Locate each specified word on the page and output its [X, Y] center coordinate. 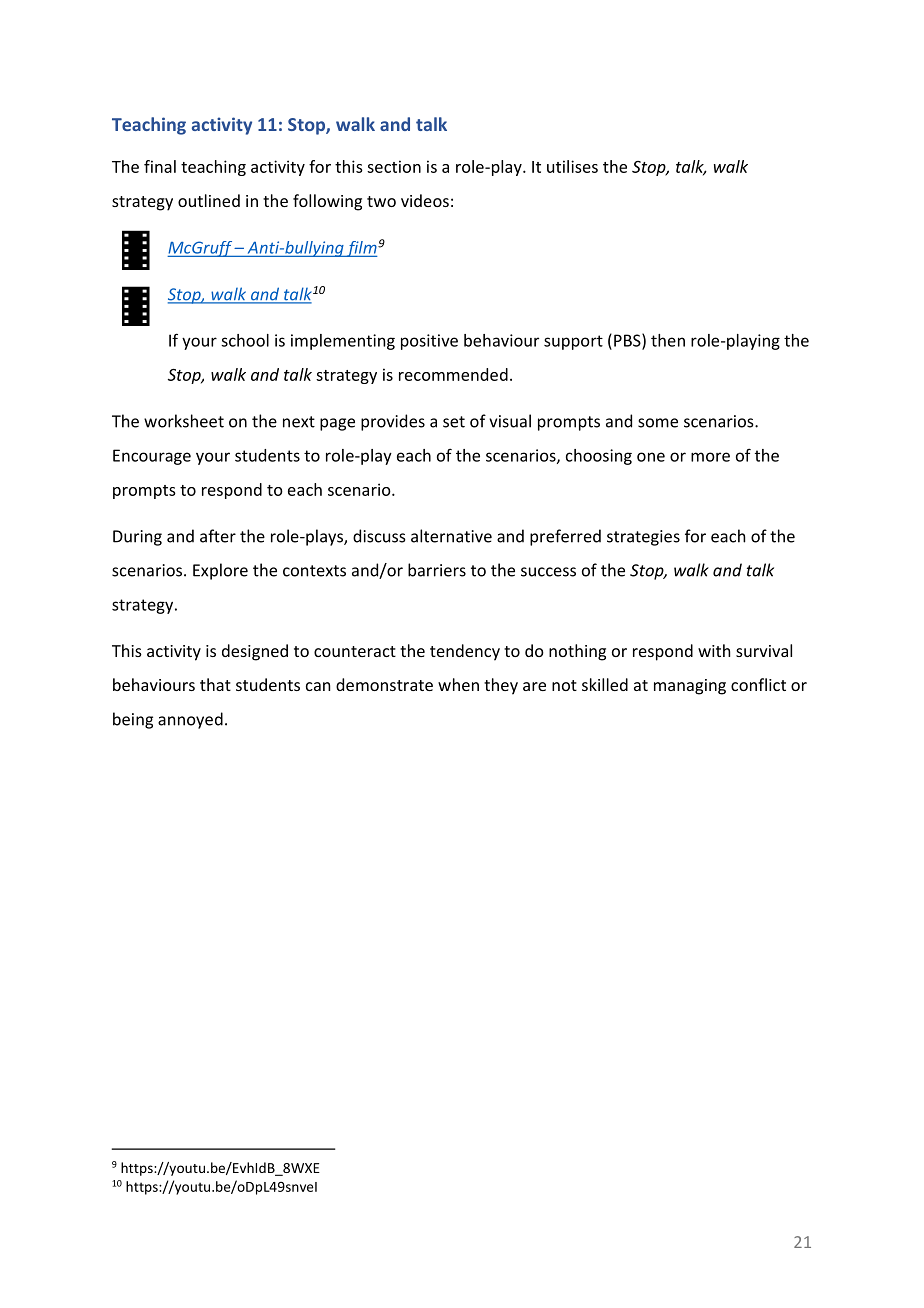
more [710, 457]
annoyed [190, 720]
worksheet [184, 421]
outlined [209, 200]
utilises [572, 166]
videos [425, 200]
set [454, 422]
